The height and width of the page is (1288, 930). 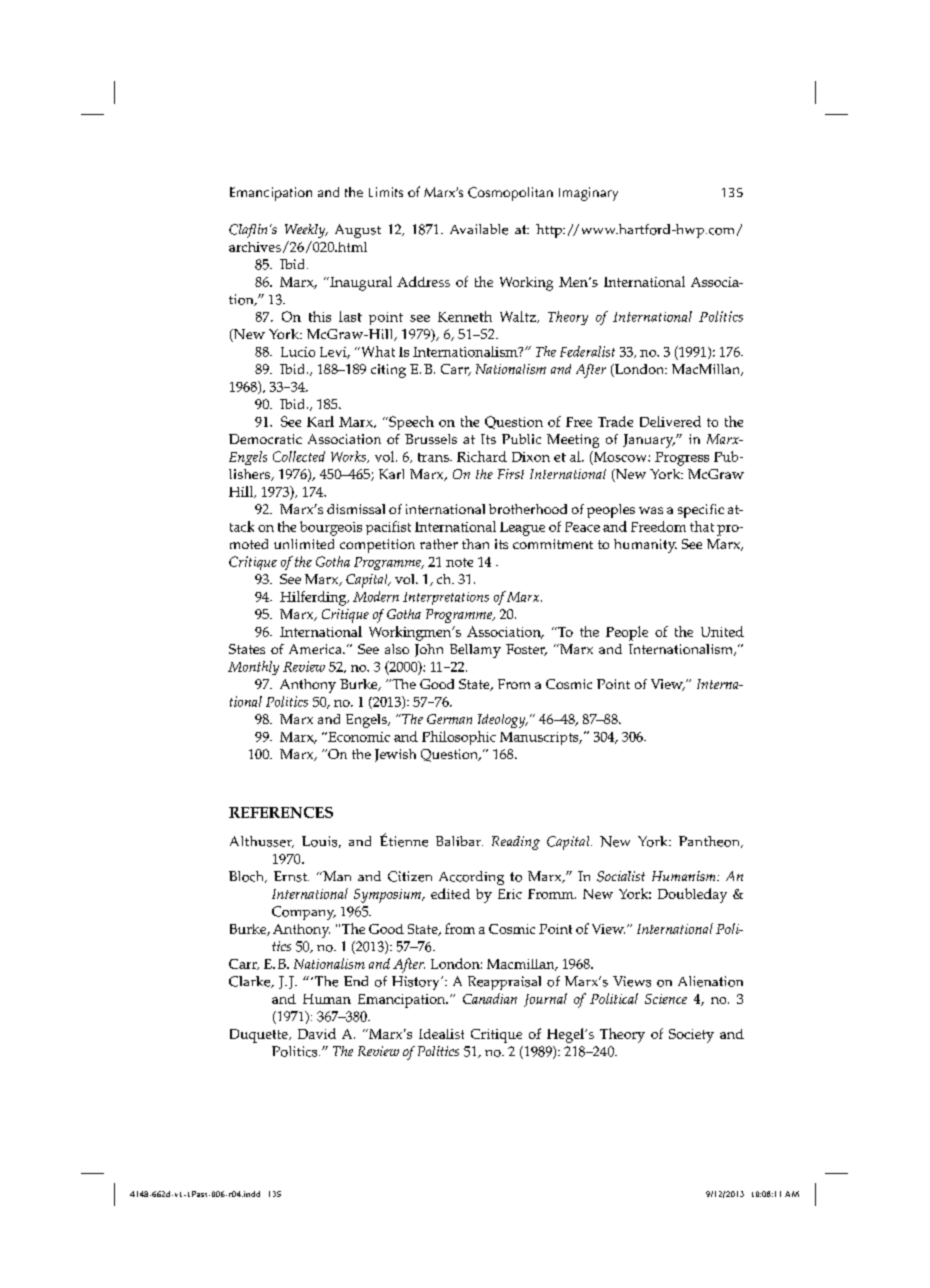 What do you see at coordinates (331, 528) in the page?
I see `bourgeois` at bounding box center [331, 528].
